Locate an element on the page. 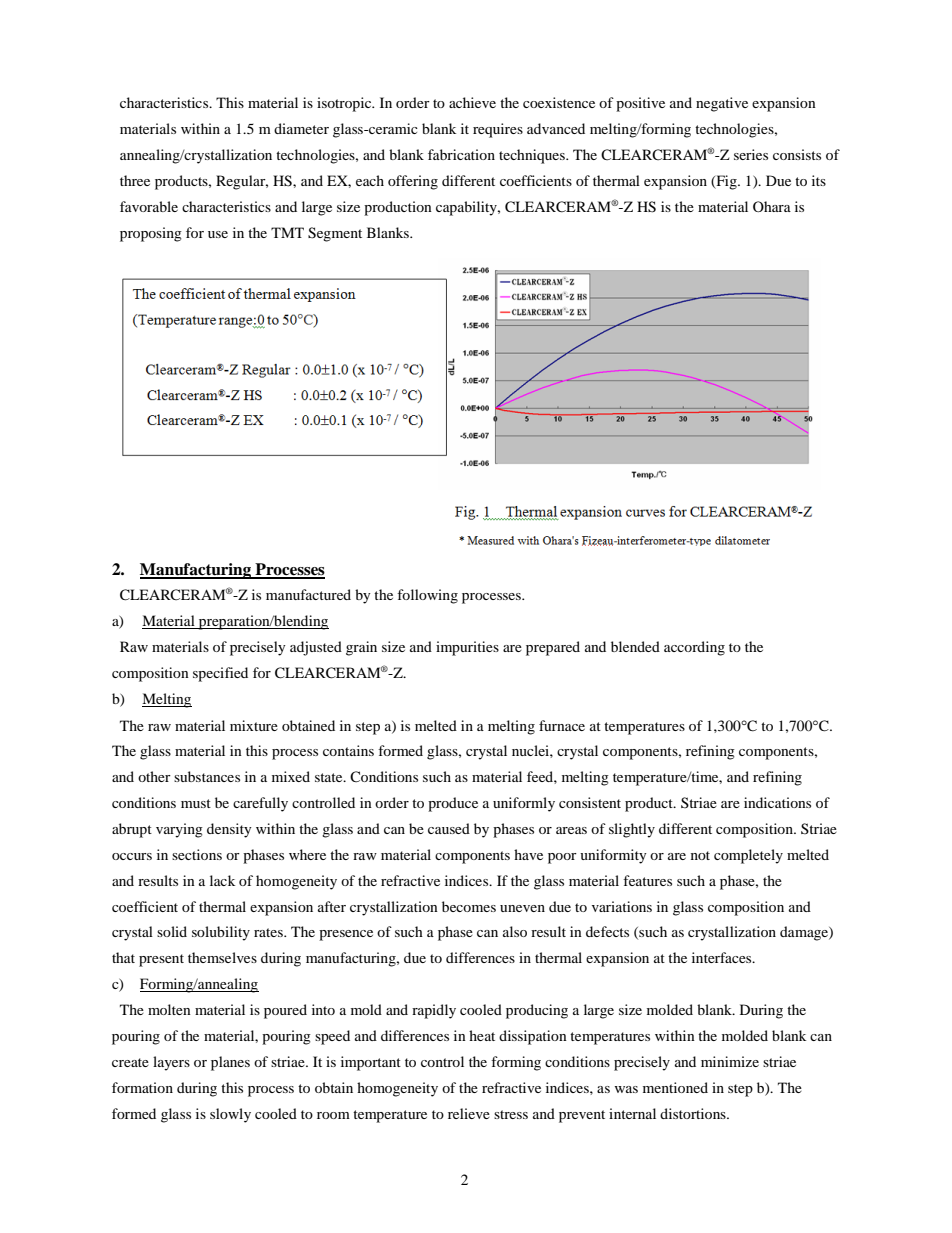 This page has width=952, height=1233. according is located at coordinates (694, 648).
